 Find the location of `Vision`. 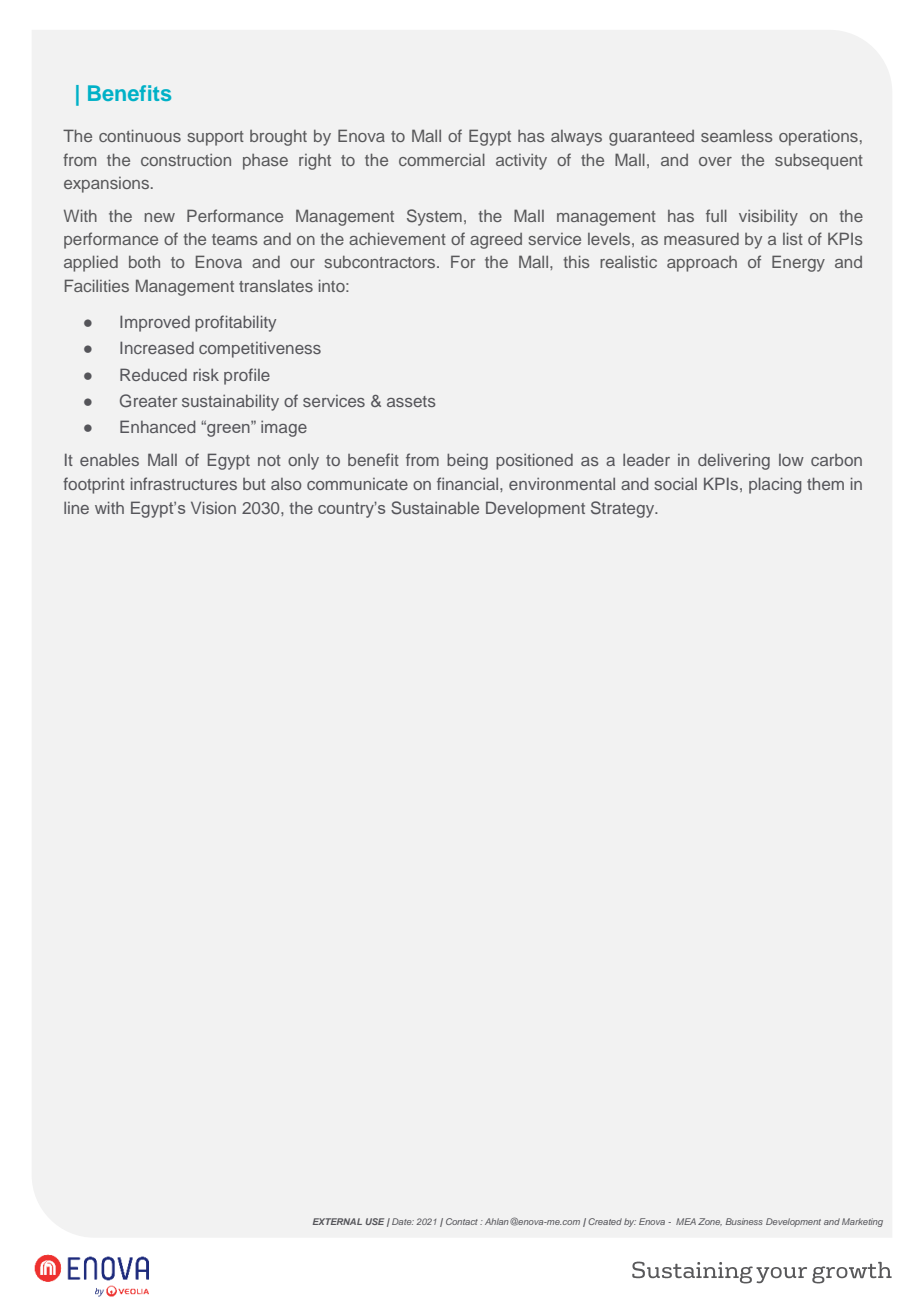

Vision is located at coordinates (213, 507).
